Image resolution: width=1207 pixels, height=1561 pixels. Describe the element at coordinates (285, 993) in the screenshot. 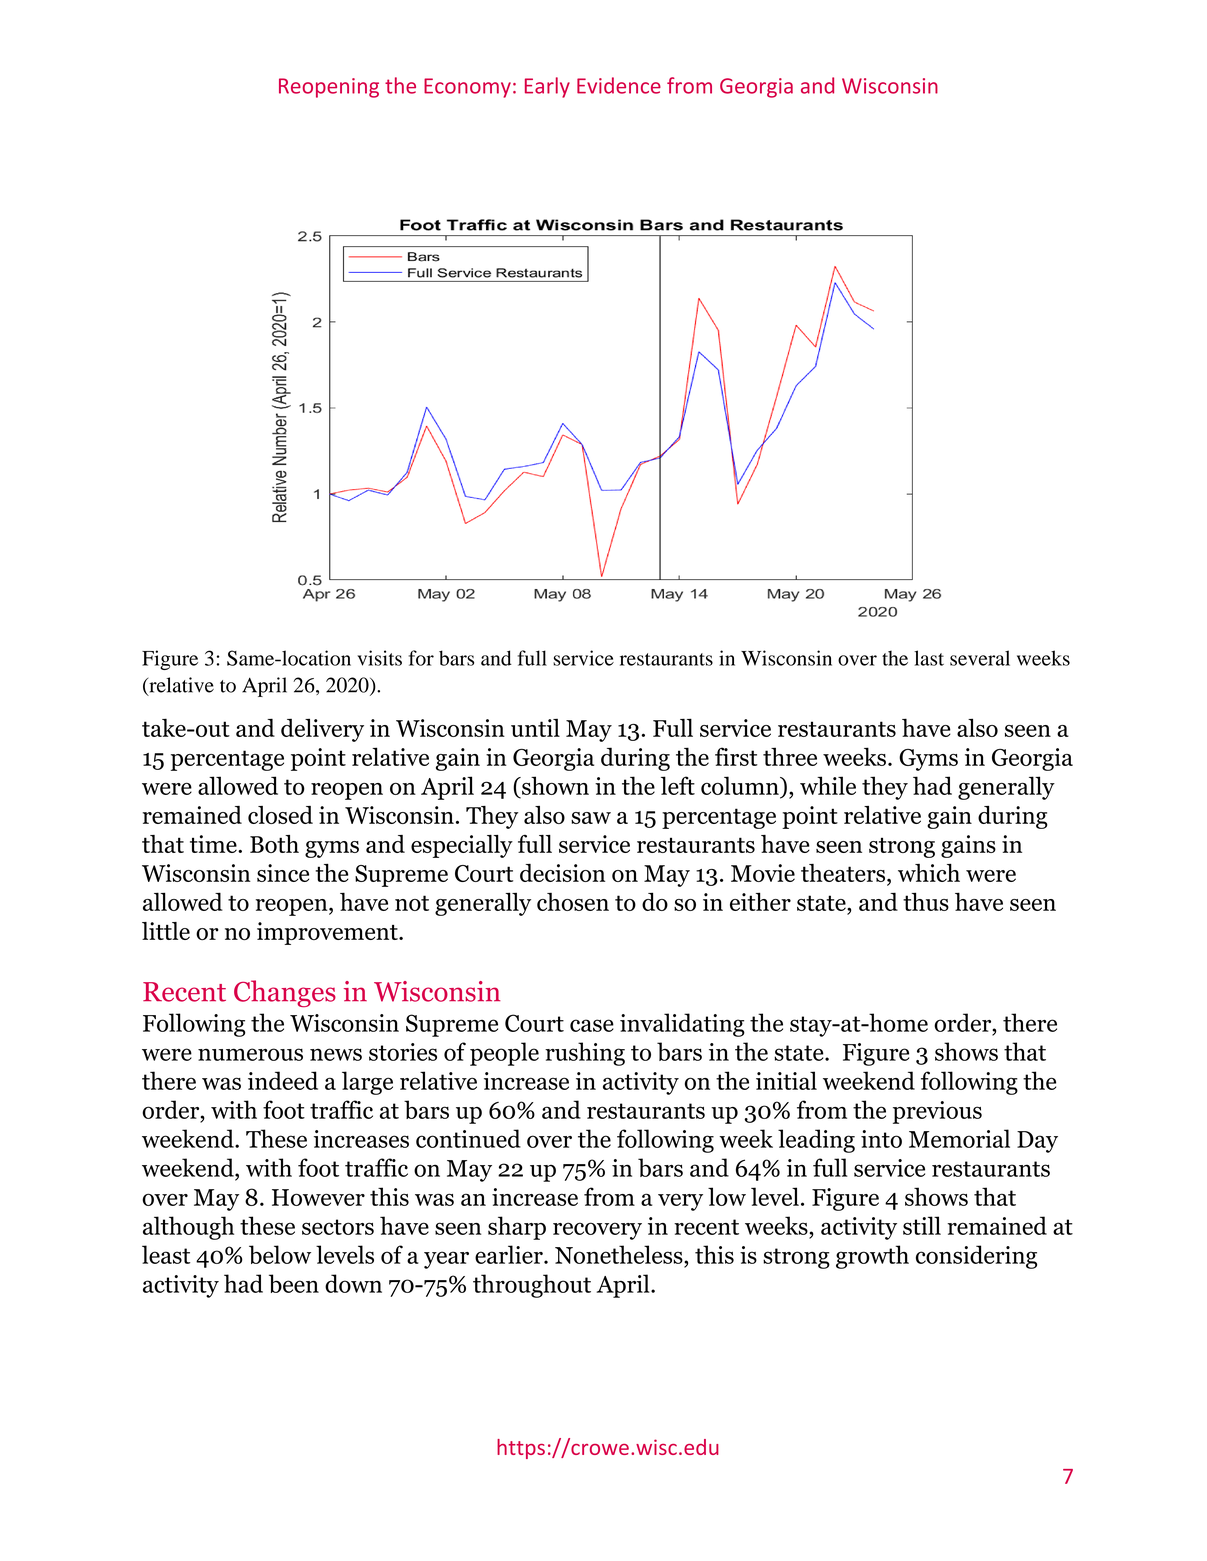

I see `Changes` at that location.
